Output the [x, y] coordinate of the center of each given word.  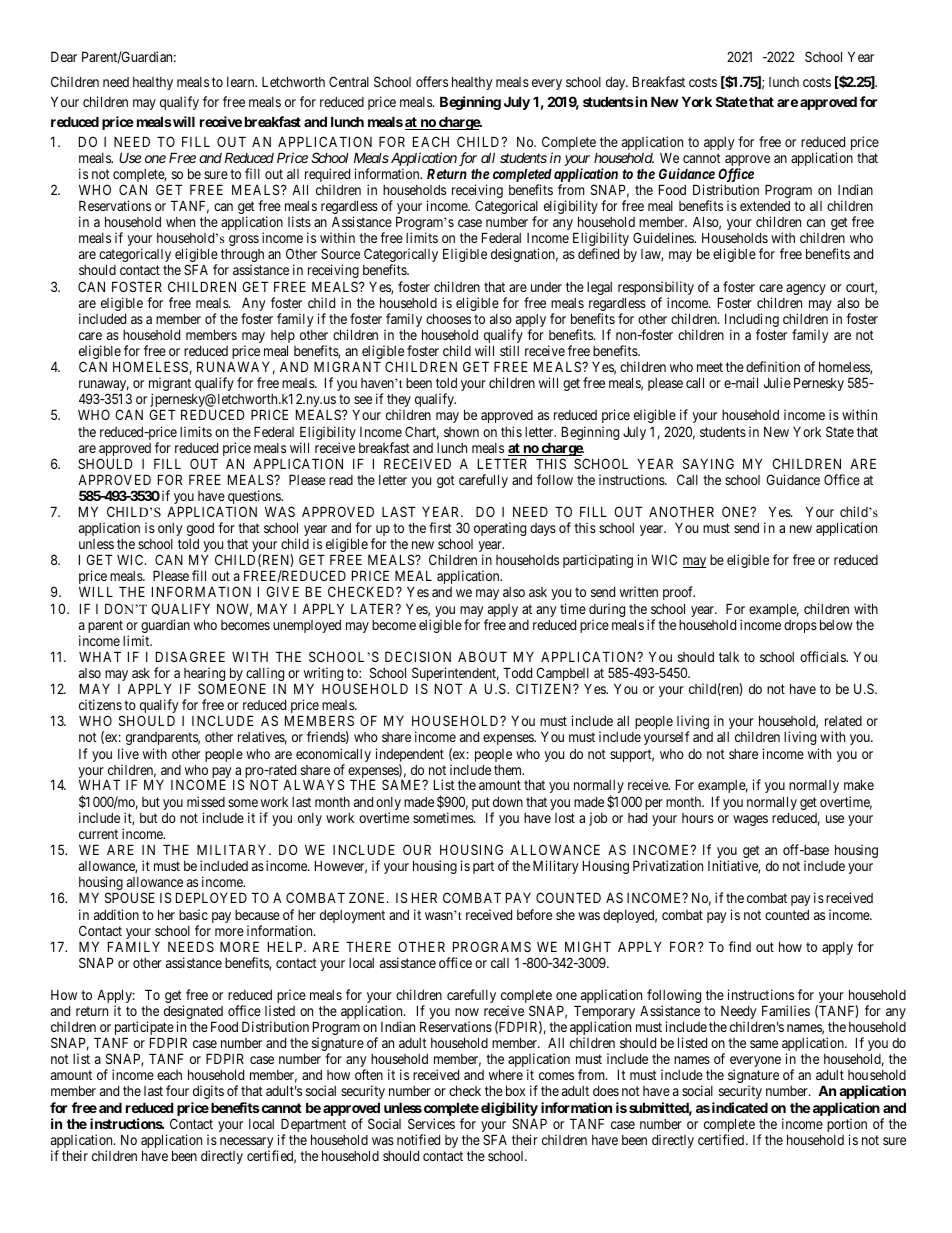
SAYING [708, 463]
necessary [248, 1144]
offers [432, 81]
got [446, 481]
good [200, 529]
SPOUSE [130, 897]
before [534, 914]
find [740, 946]
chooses [448, 318]
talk [729, 657]
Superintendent [455, 675]
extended [765, 206]
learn [242, 82]
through [242, 257]
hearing [205, 675]
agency [806, 289]
